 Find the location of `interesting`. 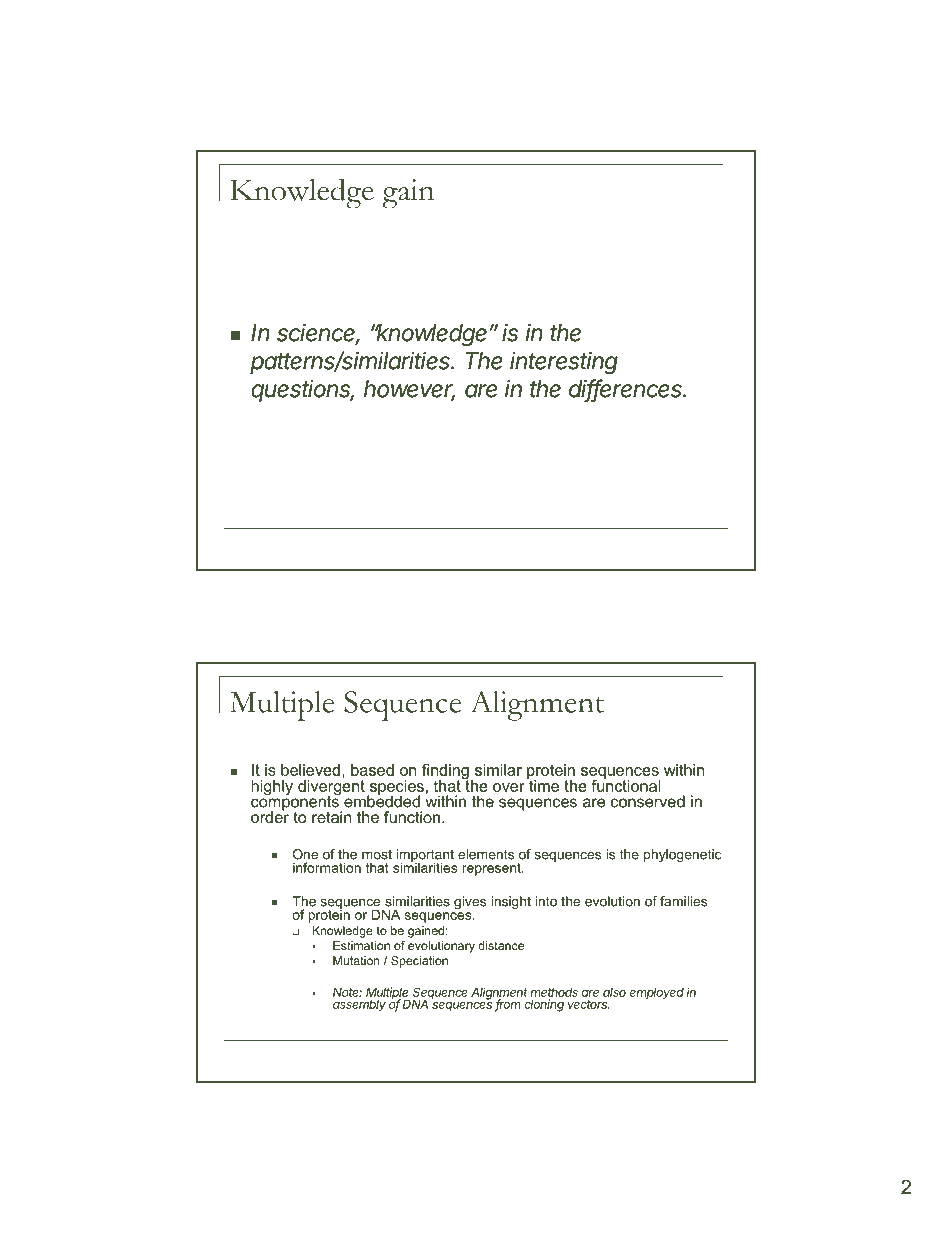

interesting is located at coordinates (564, 363).
